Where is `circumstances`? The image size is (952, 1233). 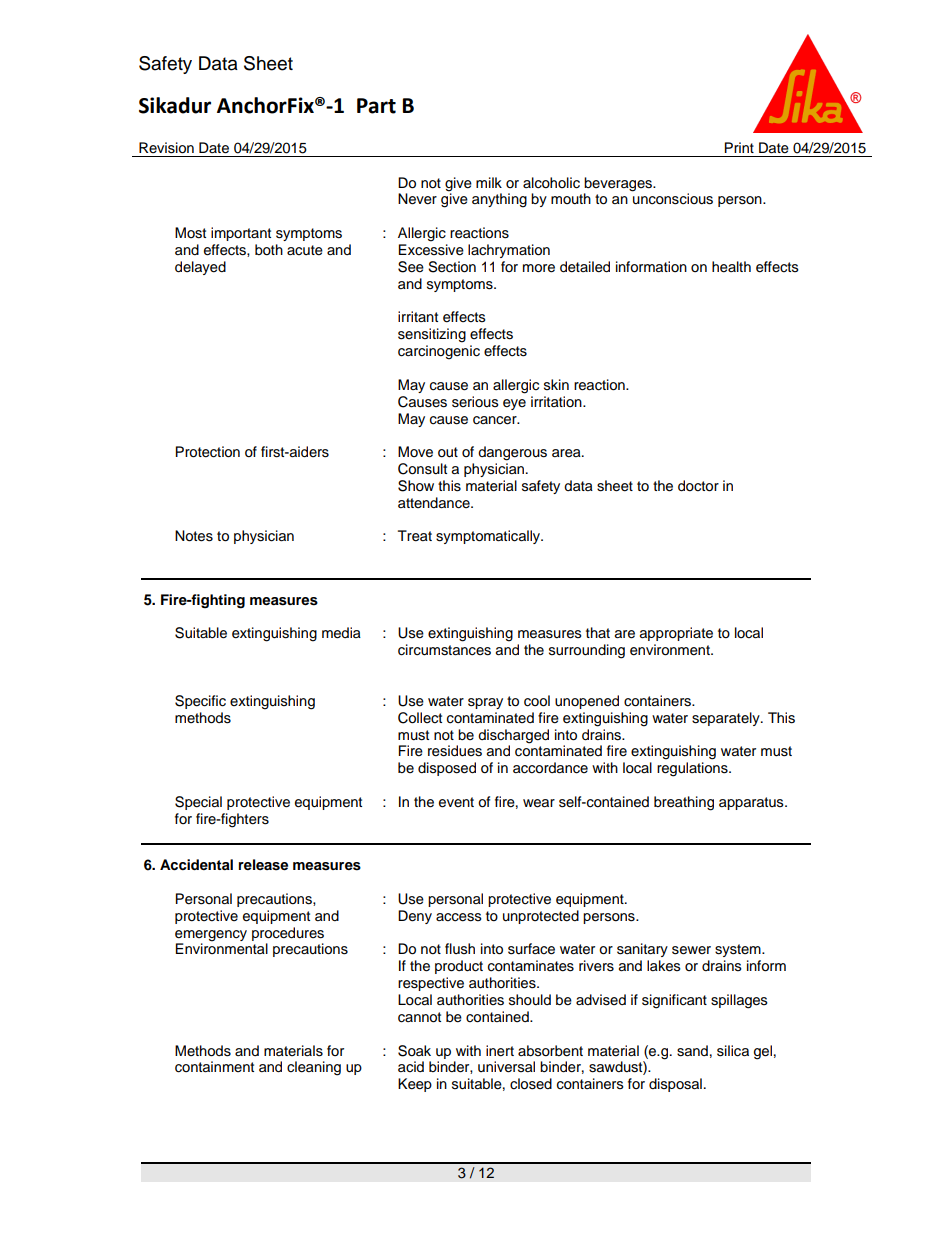
circumstances is located at coordinates (444, 650).
